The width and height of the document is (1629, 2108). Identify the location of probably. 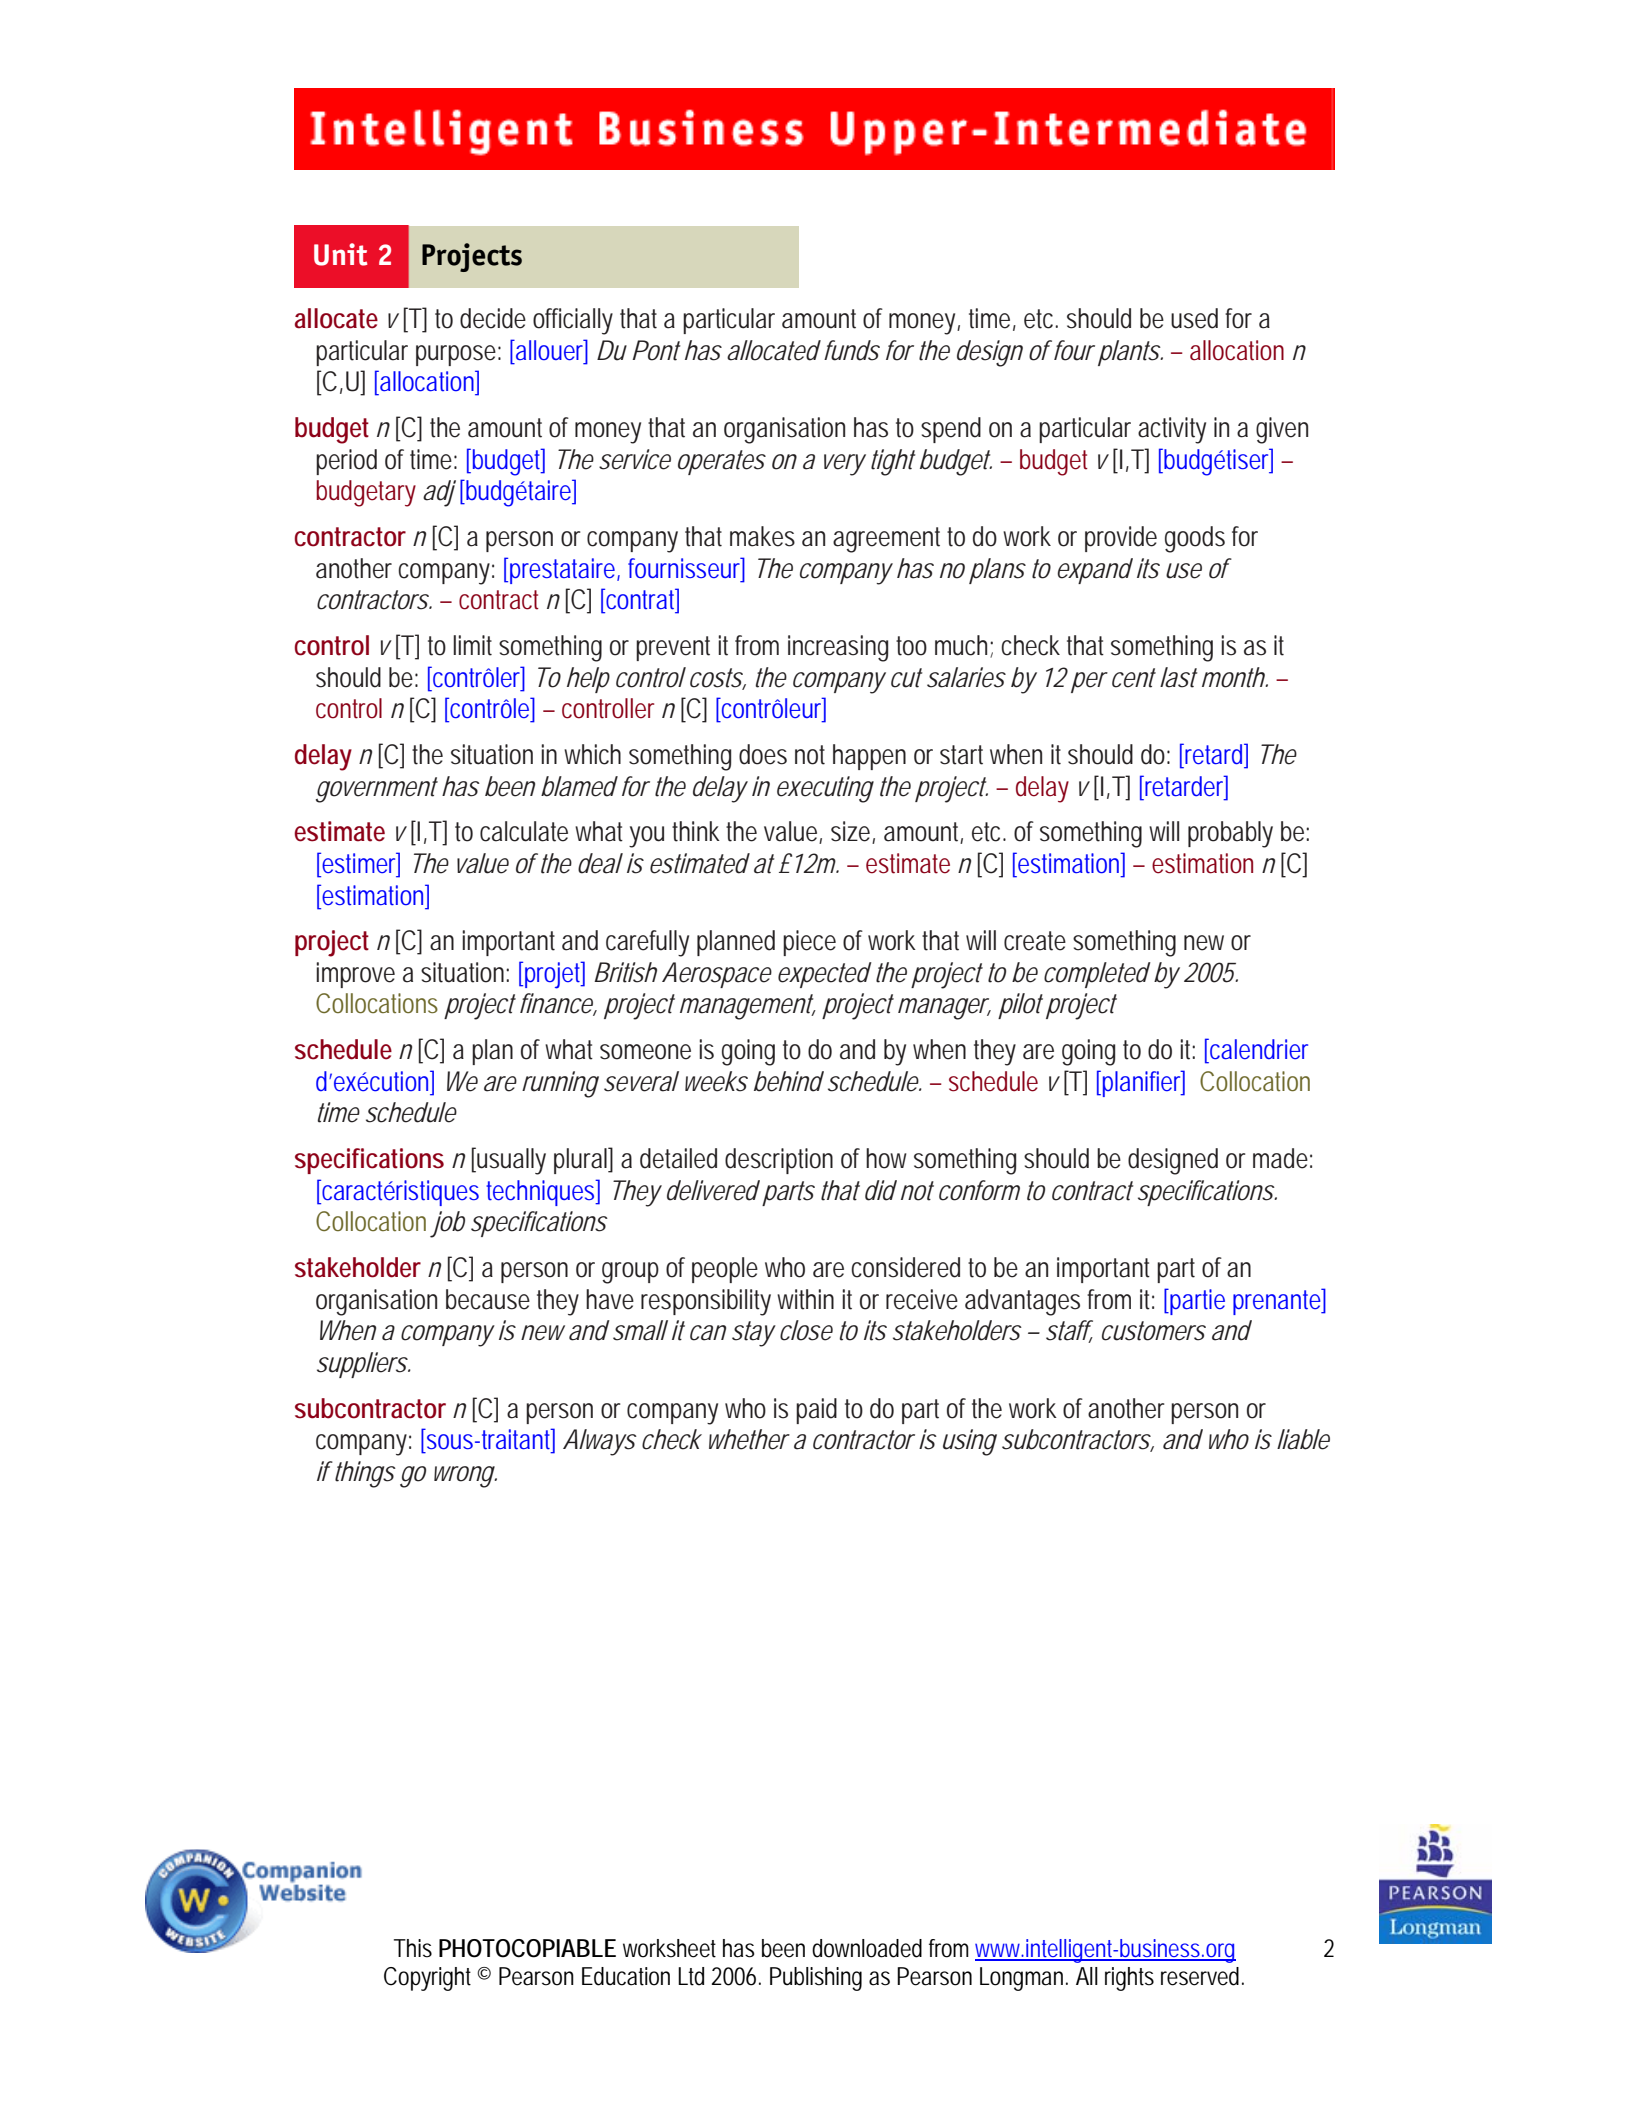
(1230, 834).
